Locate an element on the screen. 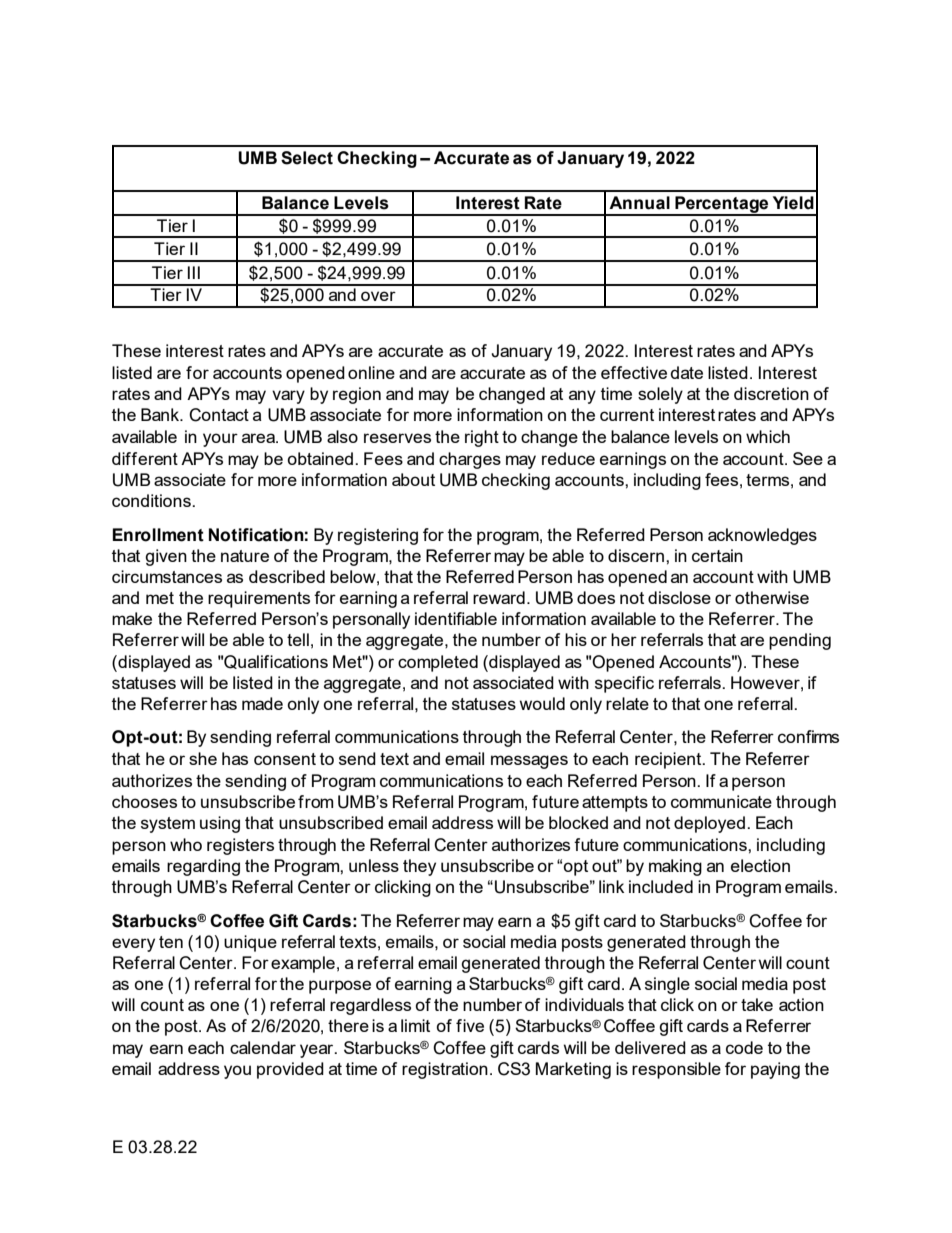 This screenshot has width=952, height=1233. using is located at coordinates (220, 824).
